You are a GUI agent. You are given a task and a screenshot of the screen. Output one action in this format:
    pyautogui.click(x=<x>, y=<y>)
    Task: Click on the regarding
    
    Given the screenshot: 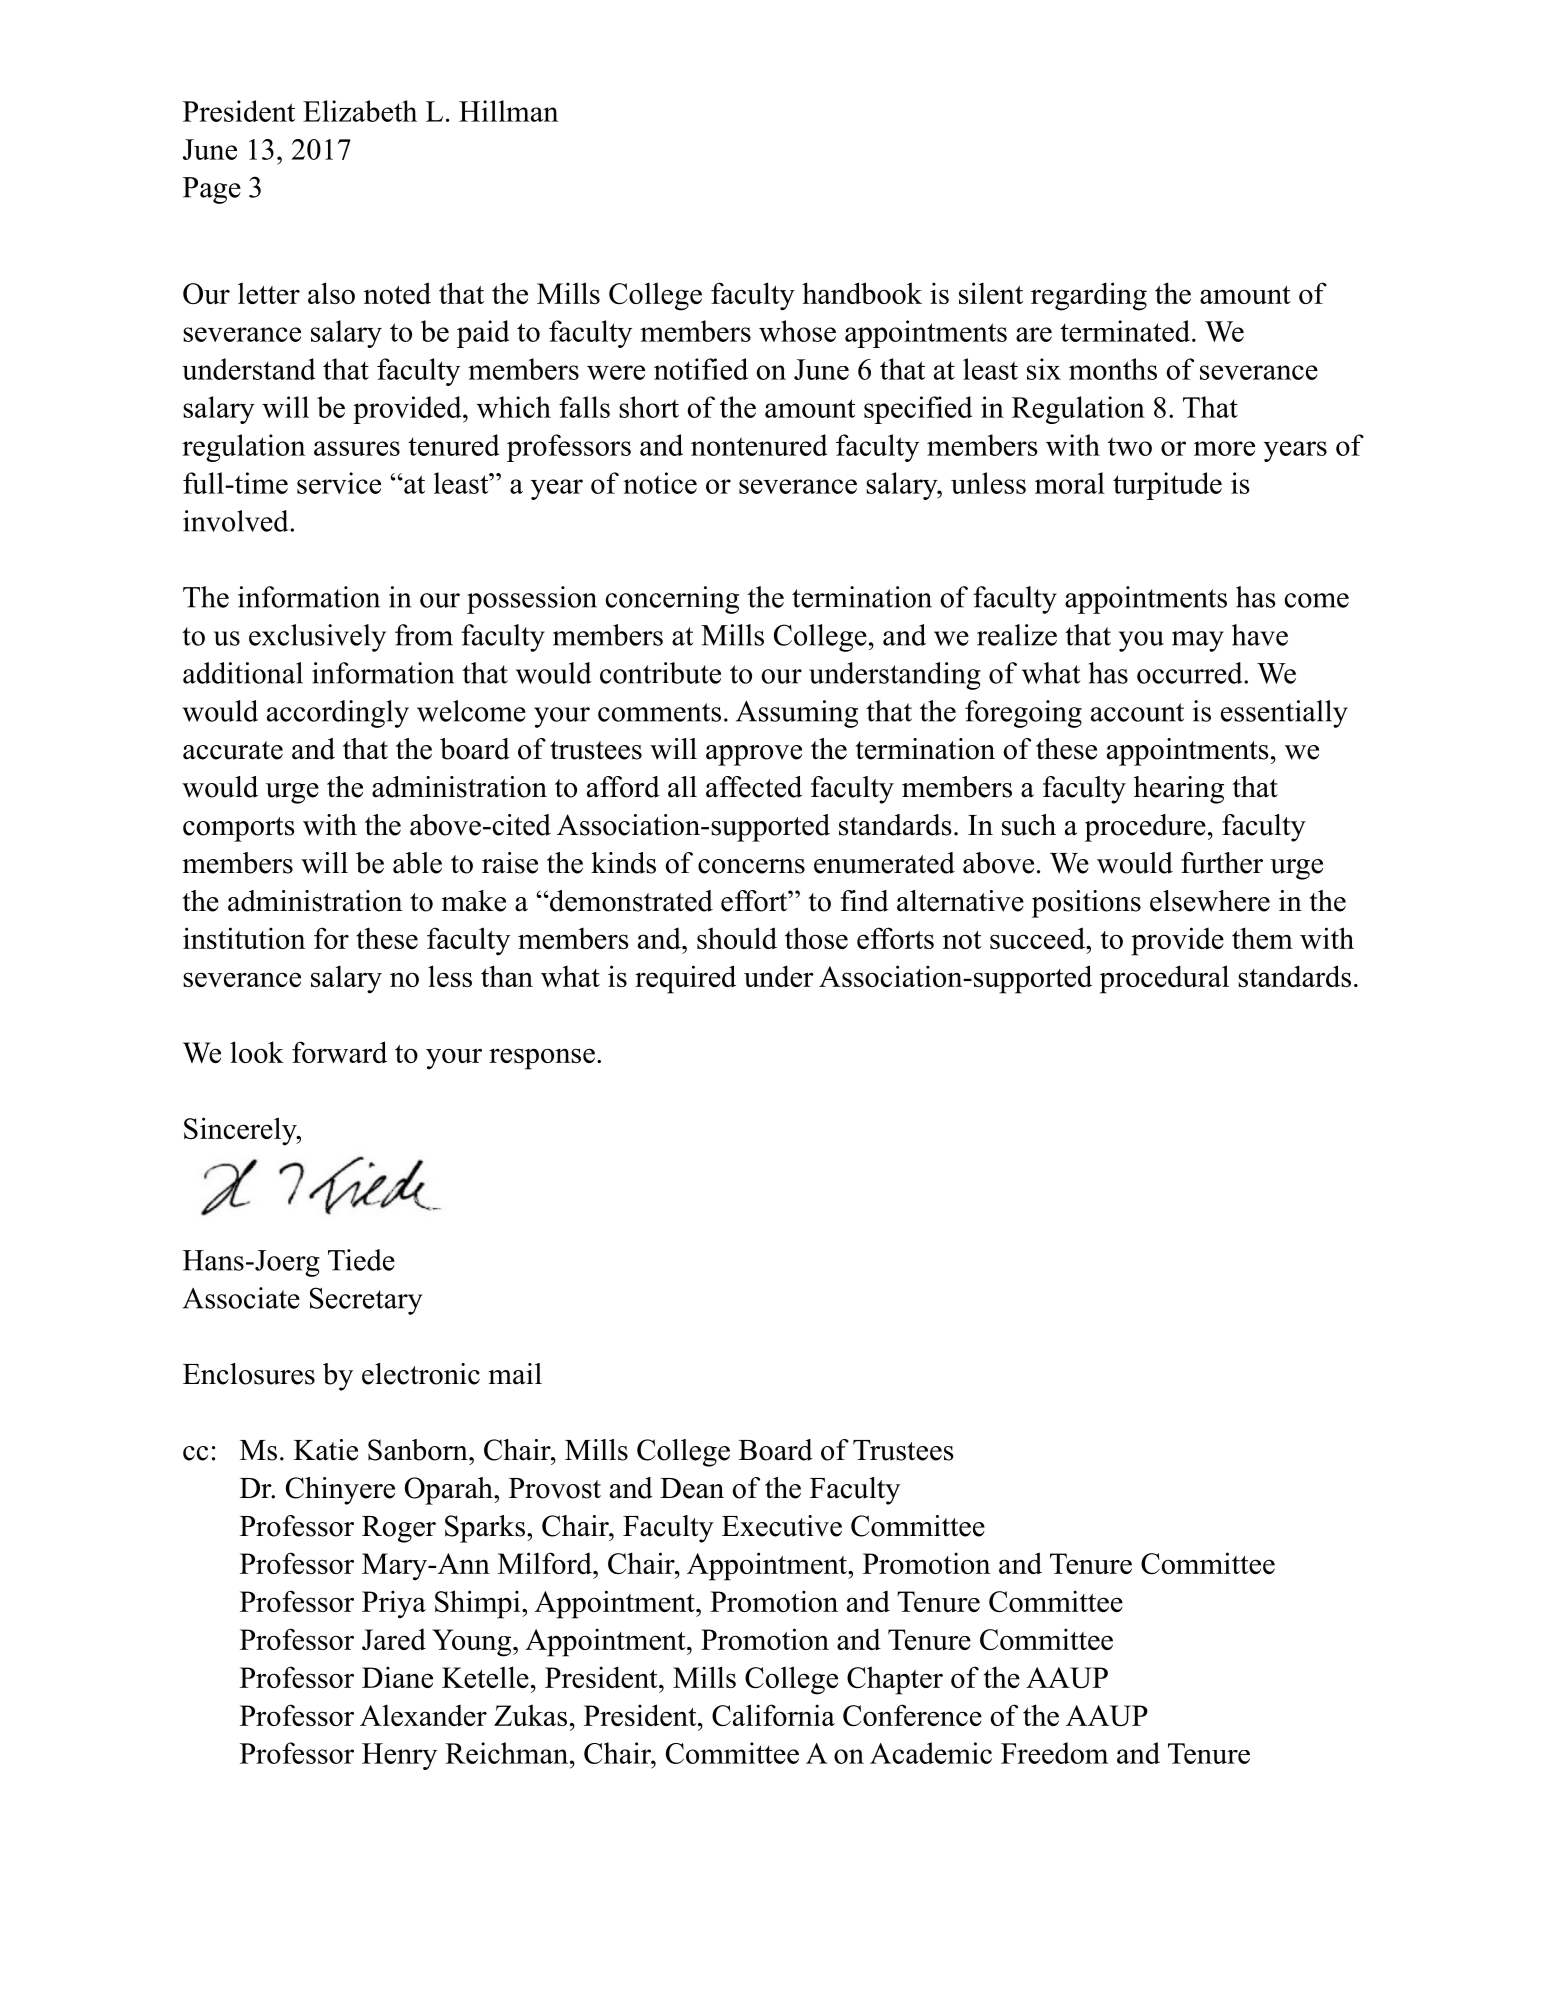 What is the action you would take?
    pyautogui.click(x=1089, y=296)
